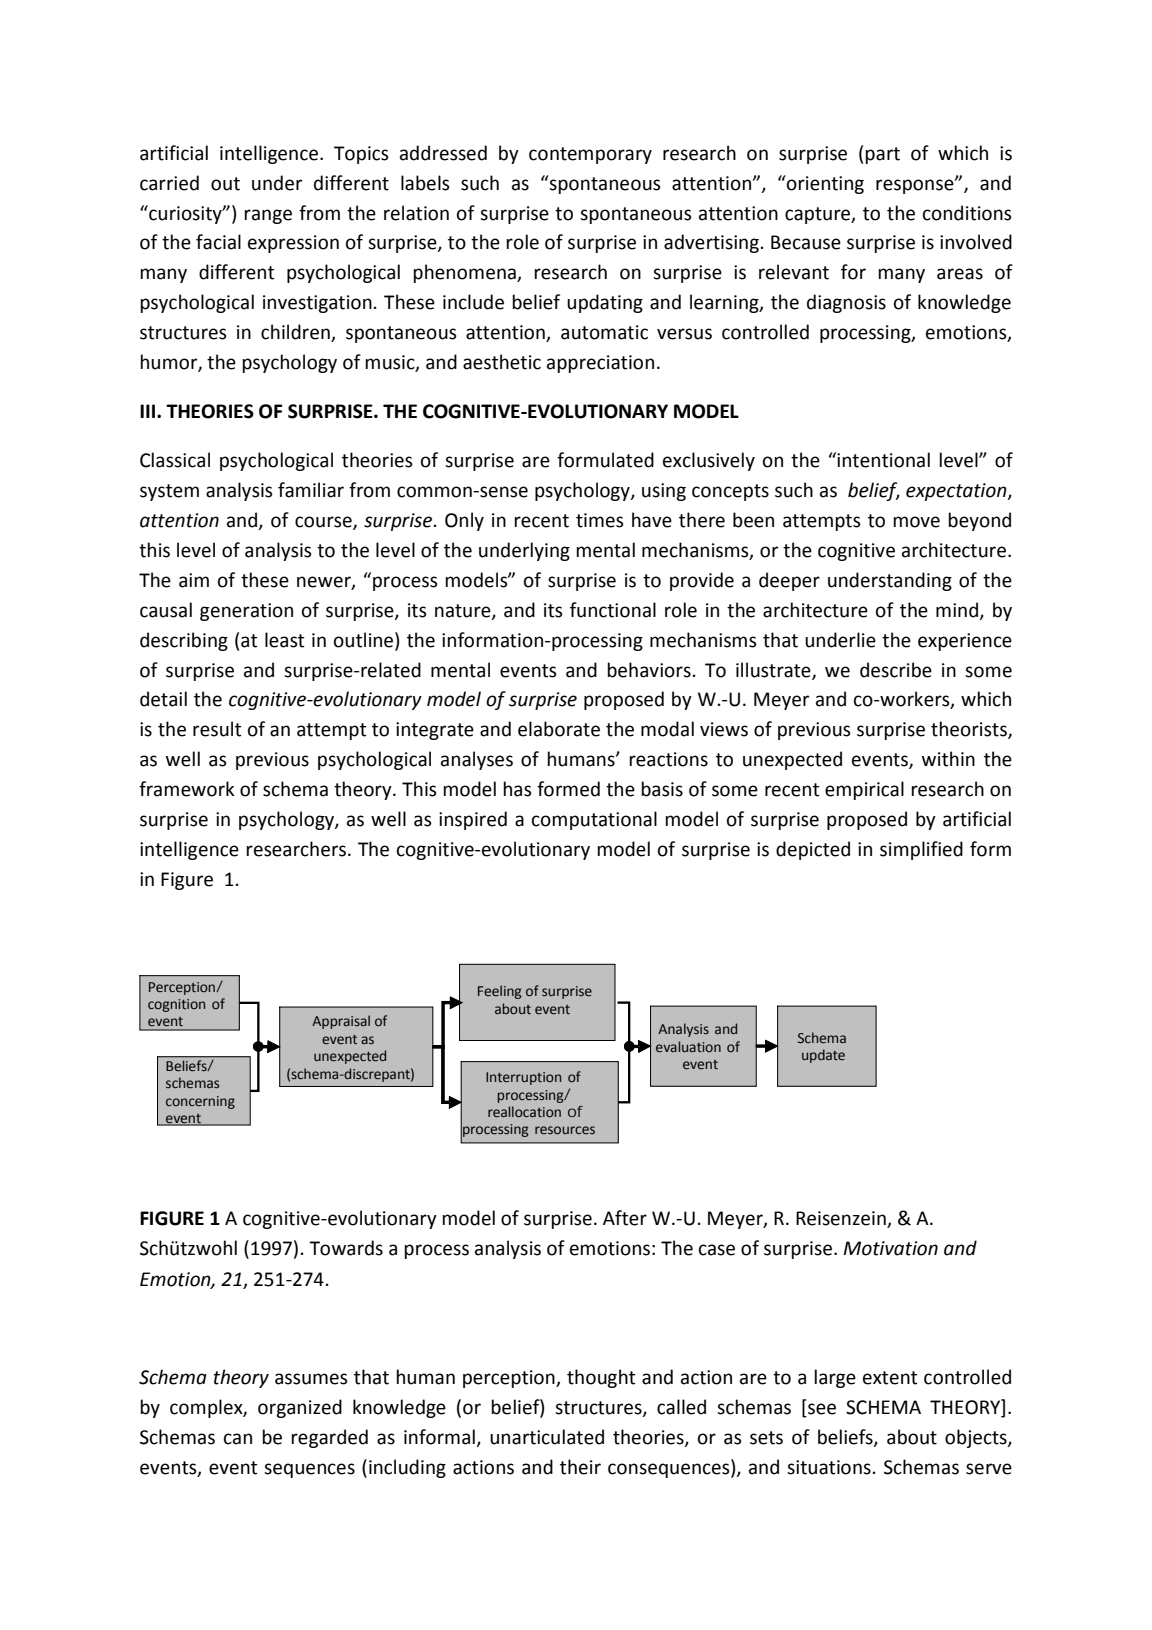  Describe the element at coordinates (883, 460) in the image. I see `intentional` at that location.
